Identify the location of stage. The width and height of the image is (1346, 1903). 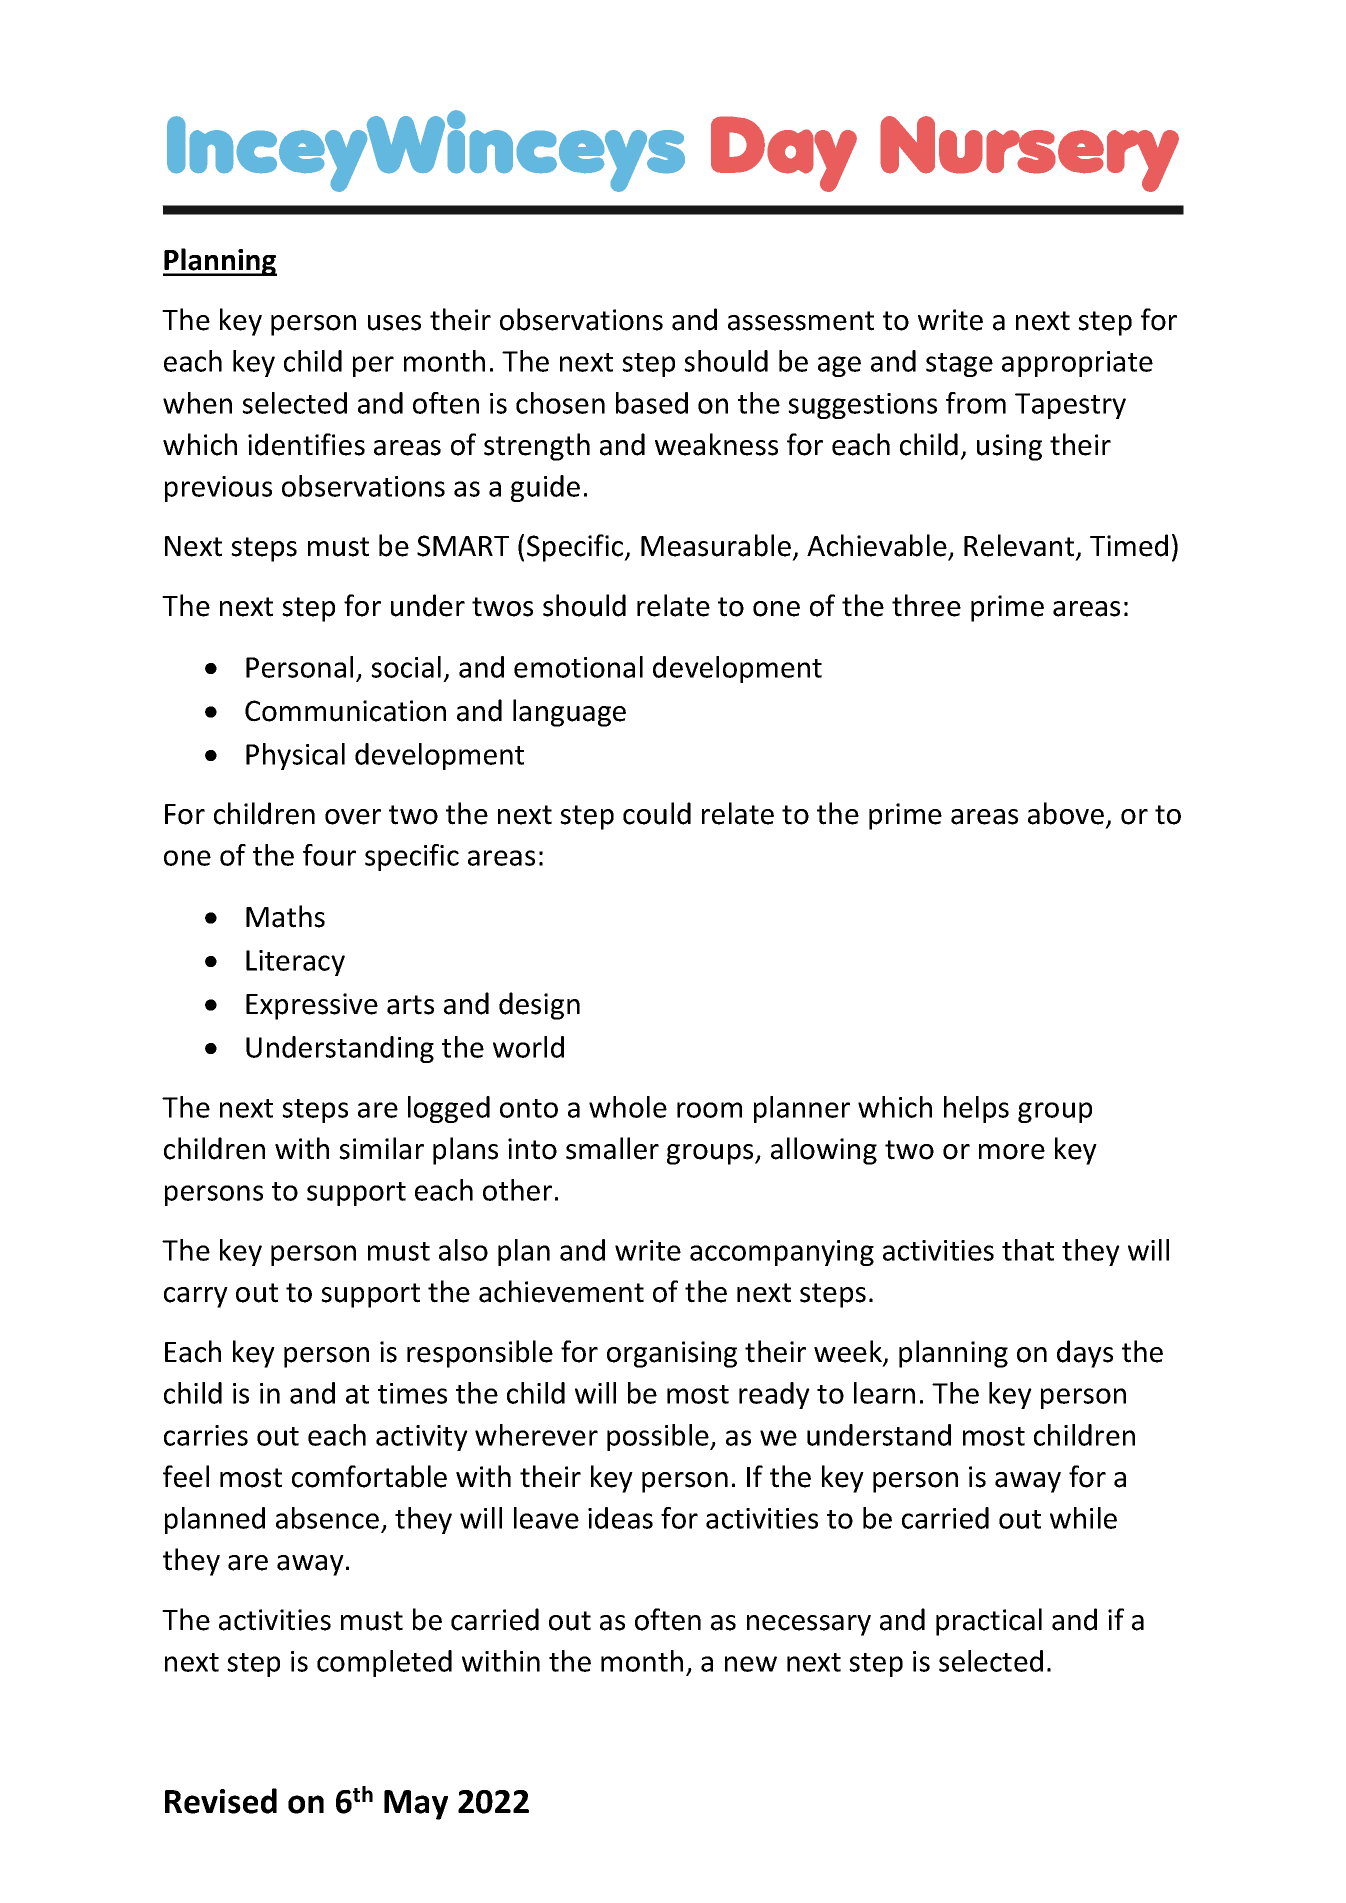
(959, 365).
